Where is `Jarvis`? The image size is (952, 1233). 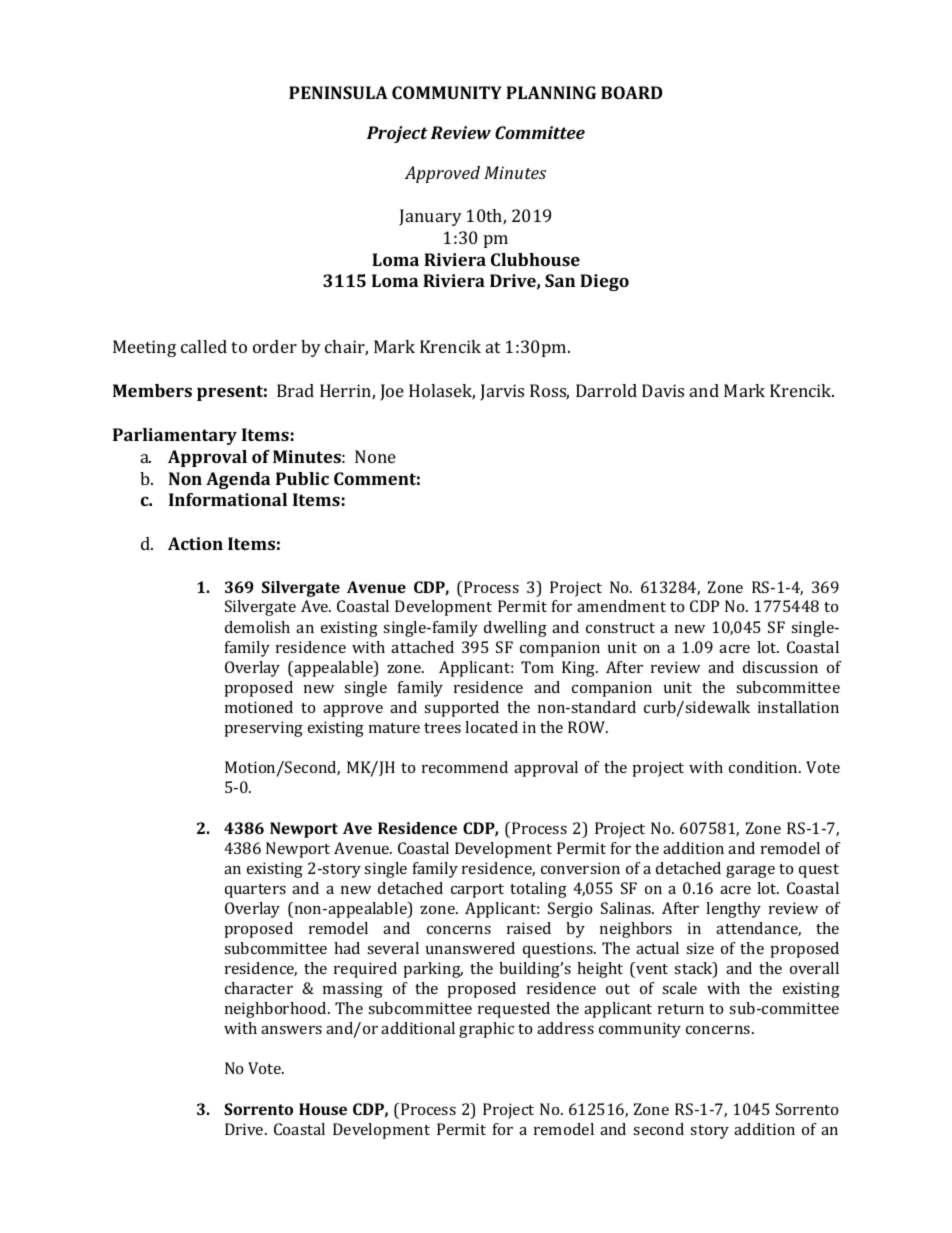
Jarvis is located at coordinates (502, 392).
